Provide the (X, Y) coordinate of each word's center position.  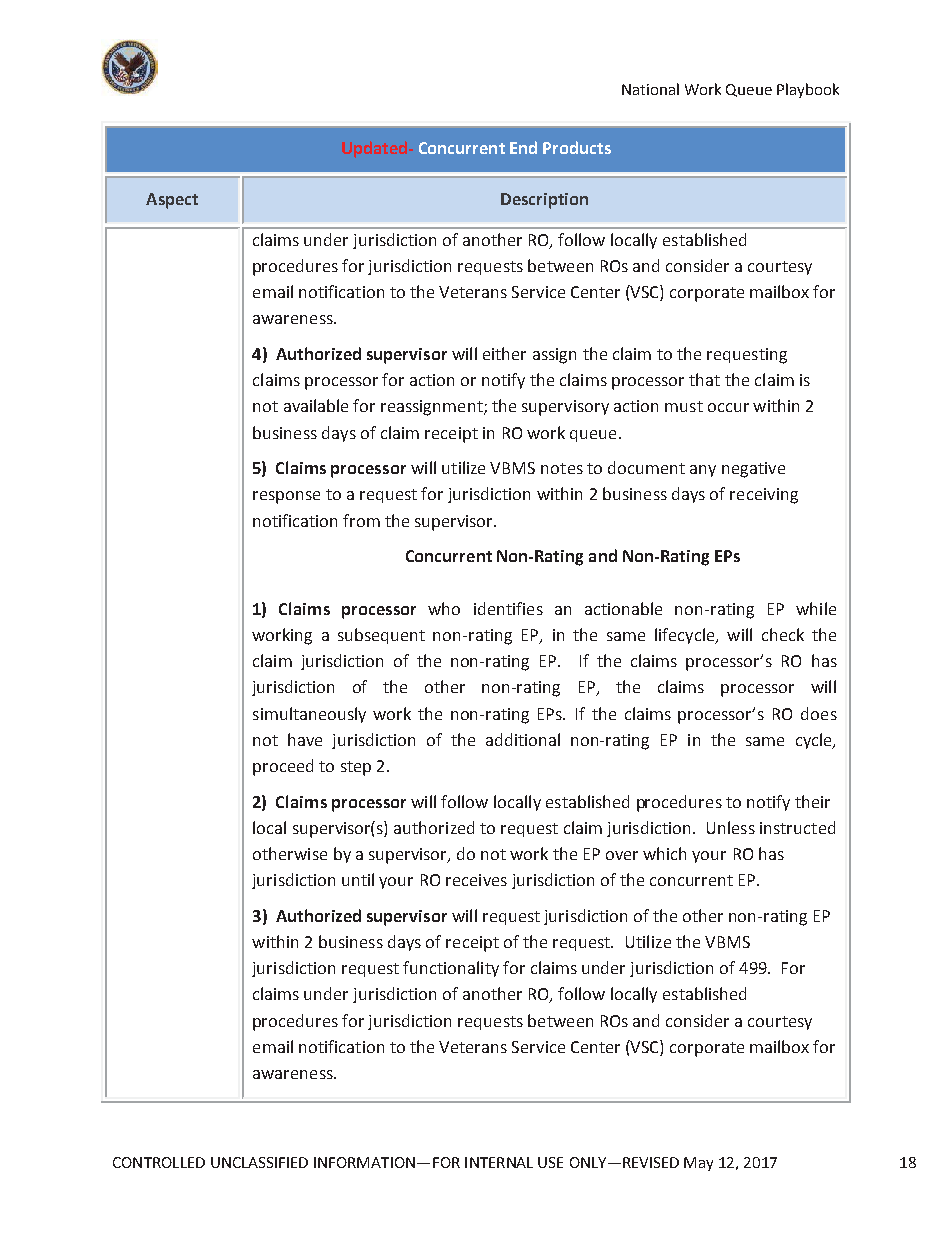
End (523, 147)
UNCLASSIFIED (259, 1162)
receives (476, 880)
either (504, 353)
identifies (508, 608)
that (704, 379)
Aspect (172, 201)
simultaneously (309, 715)
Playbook (808, 90)
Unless (731, 827)
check (783, 634)
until (358, 879)
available (316, 405)
